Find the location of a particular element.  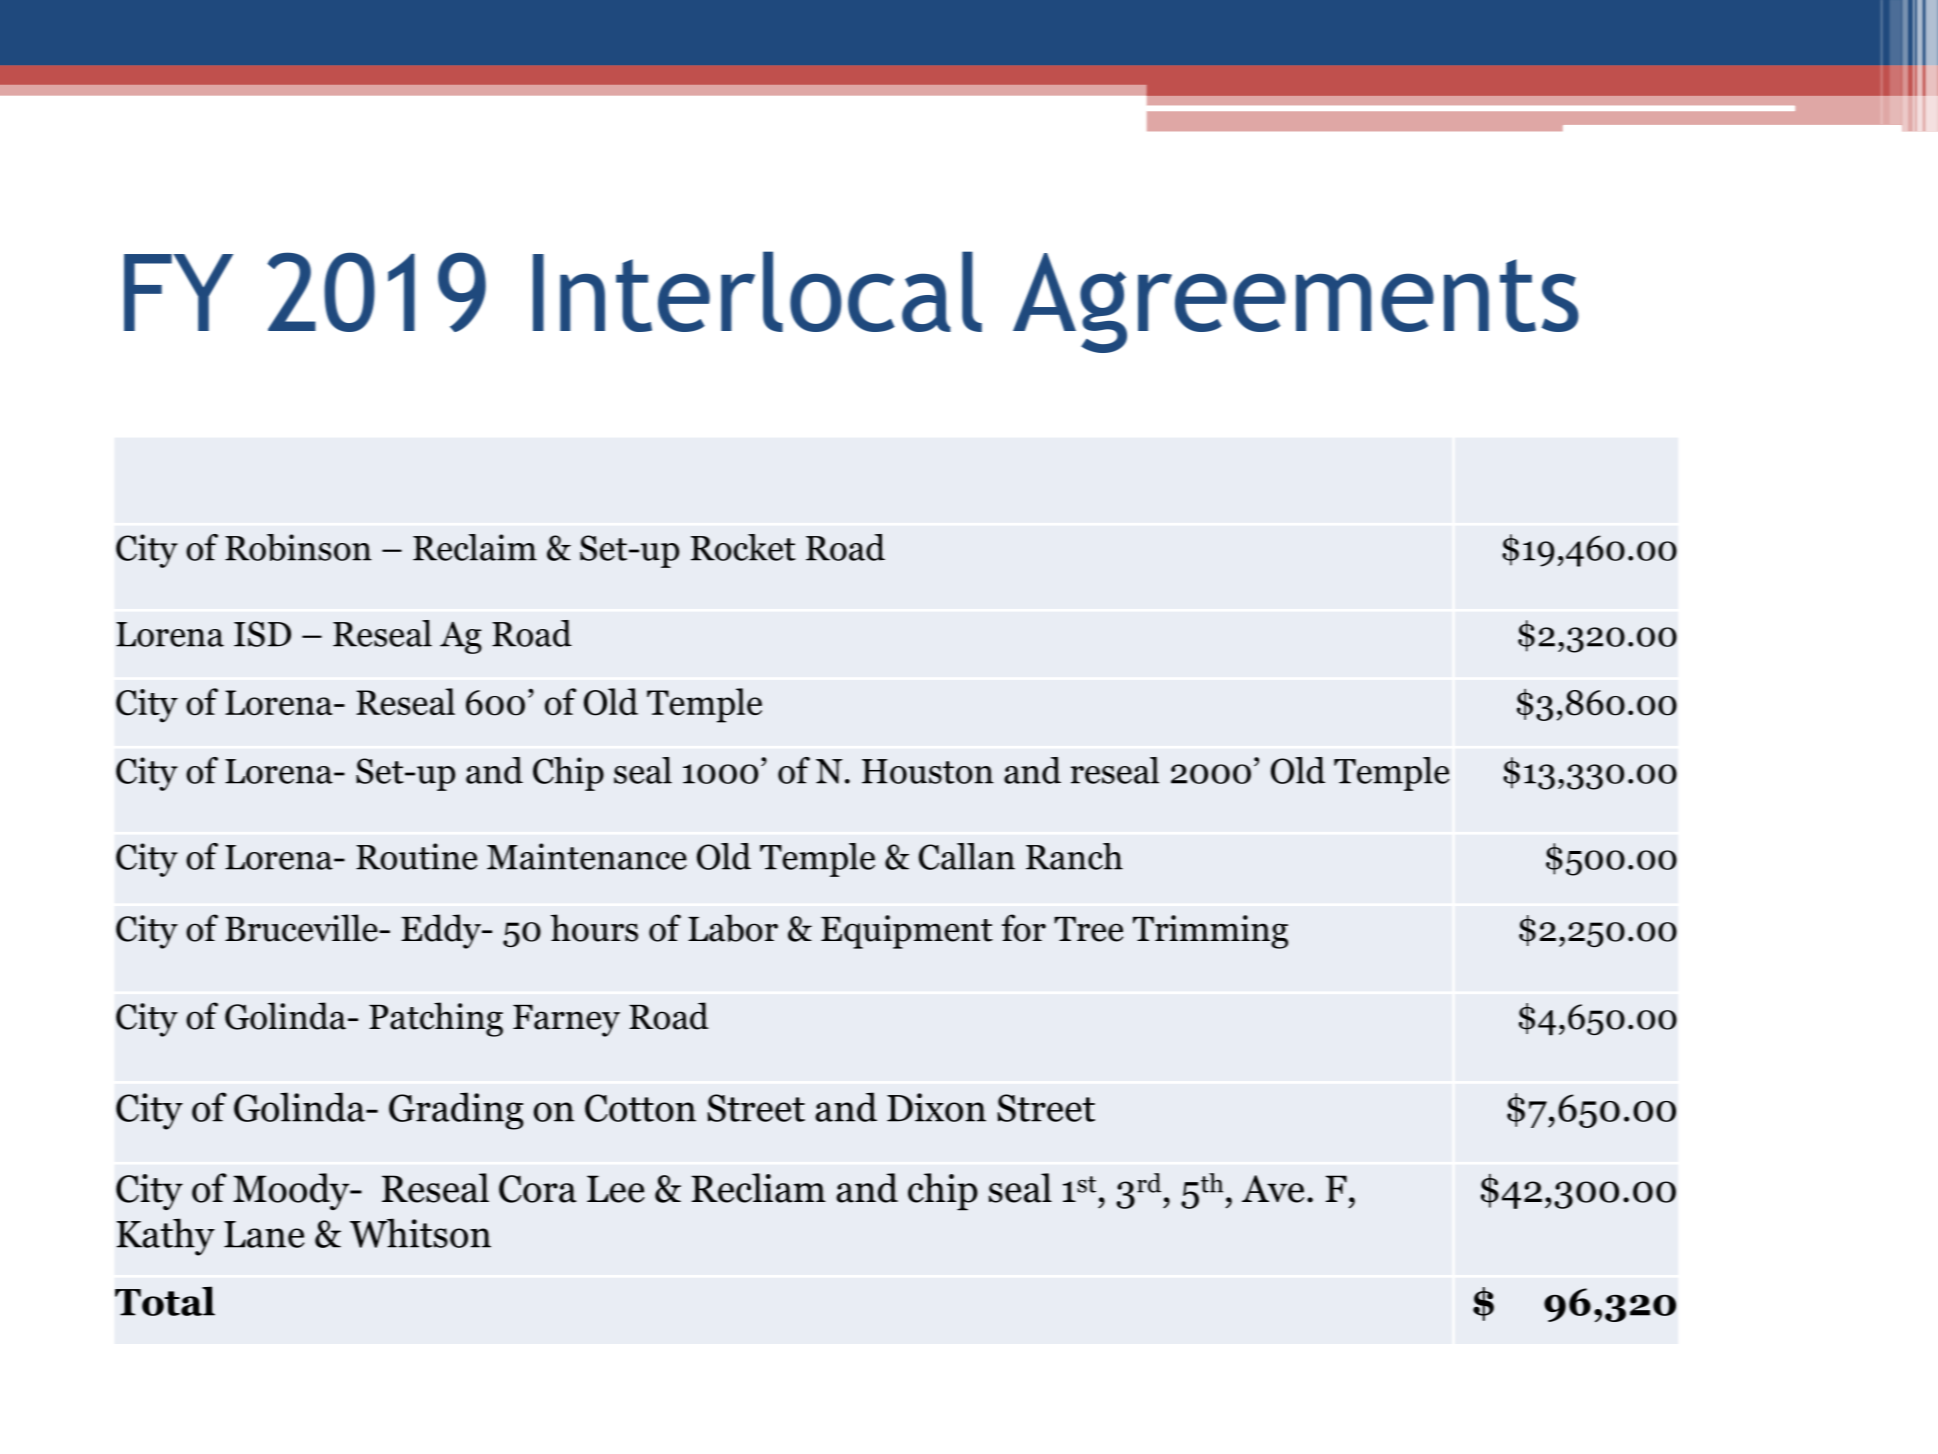

Ranch is located at coordinates (1074, 856).
